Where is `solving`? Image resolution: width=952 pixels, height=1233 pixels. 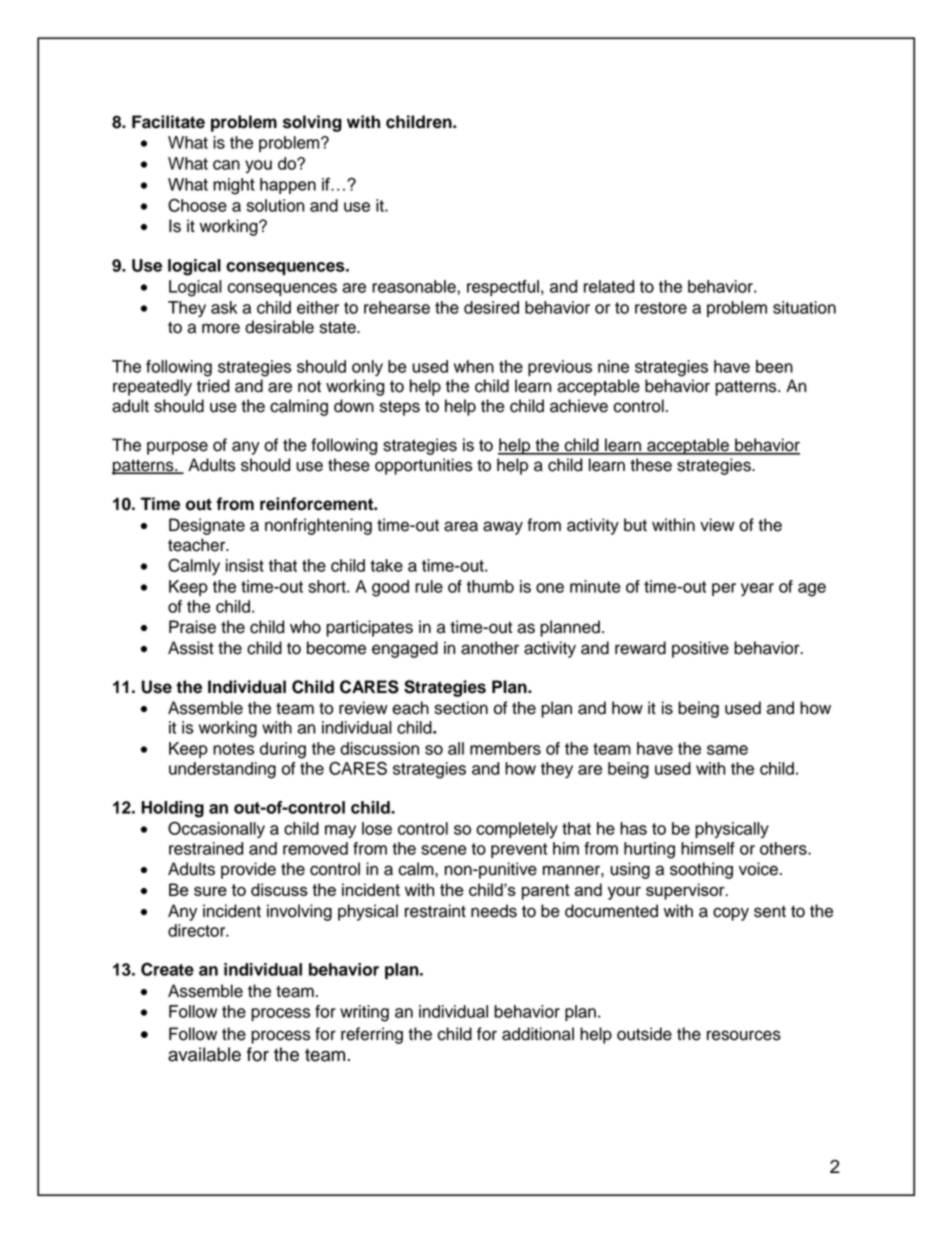 solving is located at coordinates (312, 123).
